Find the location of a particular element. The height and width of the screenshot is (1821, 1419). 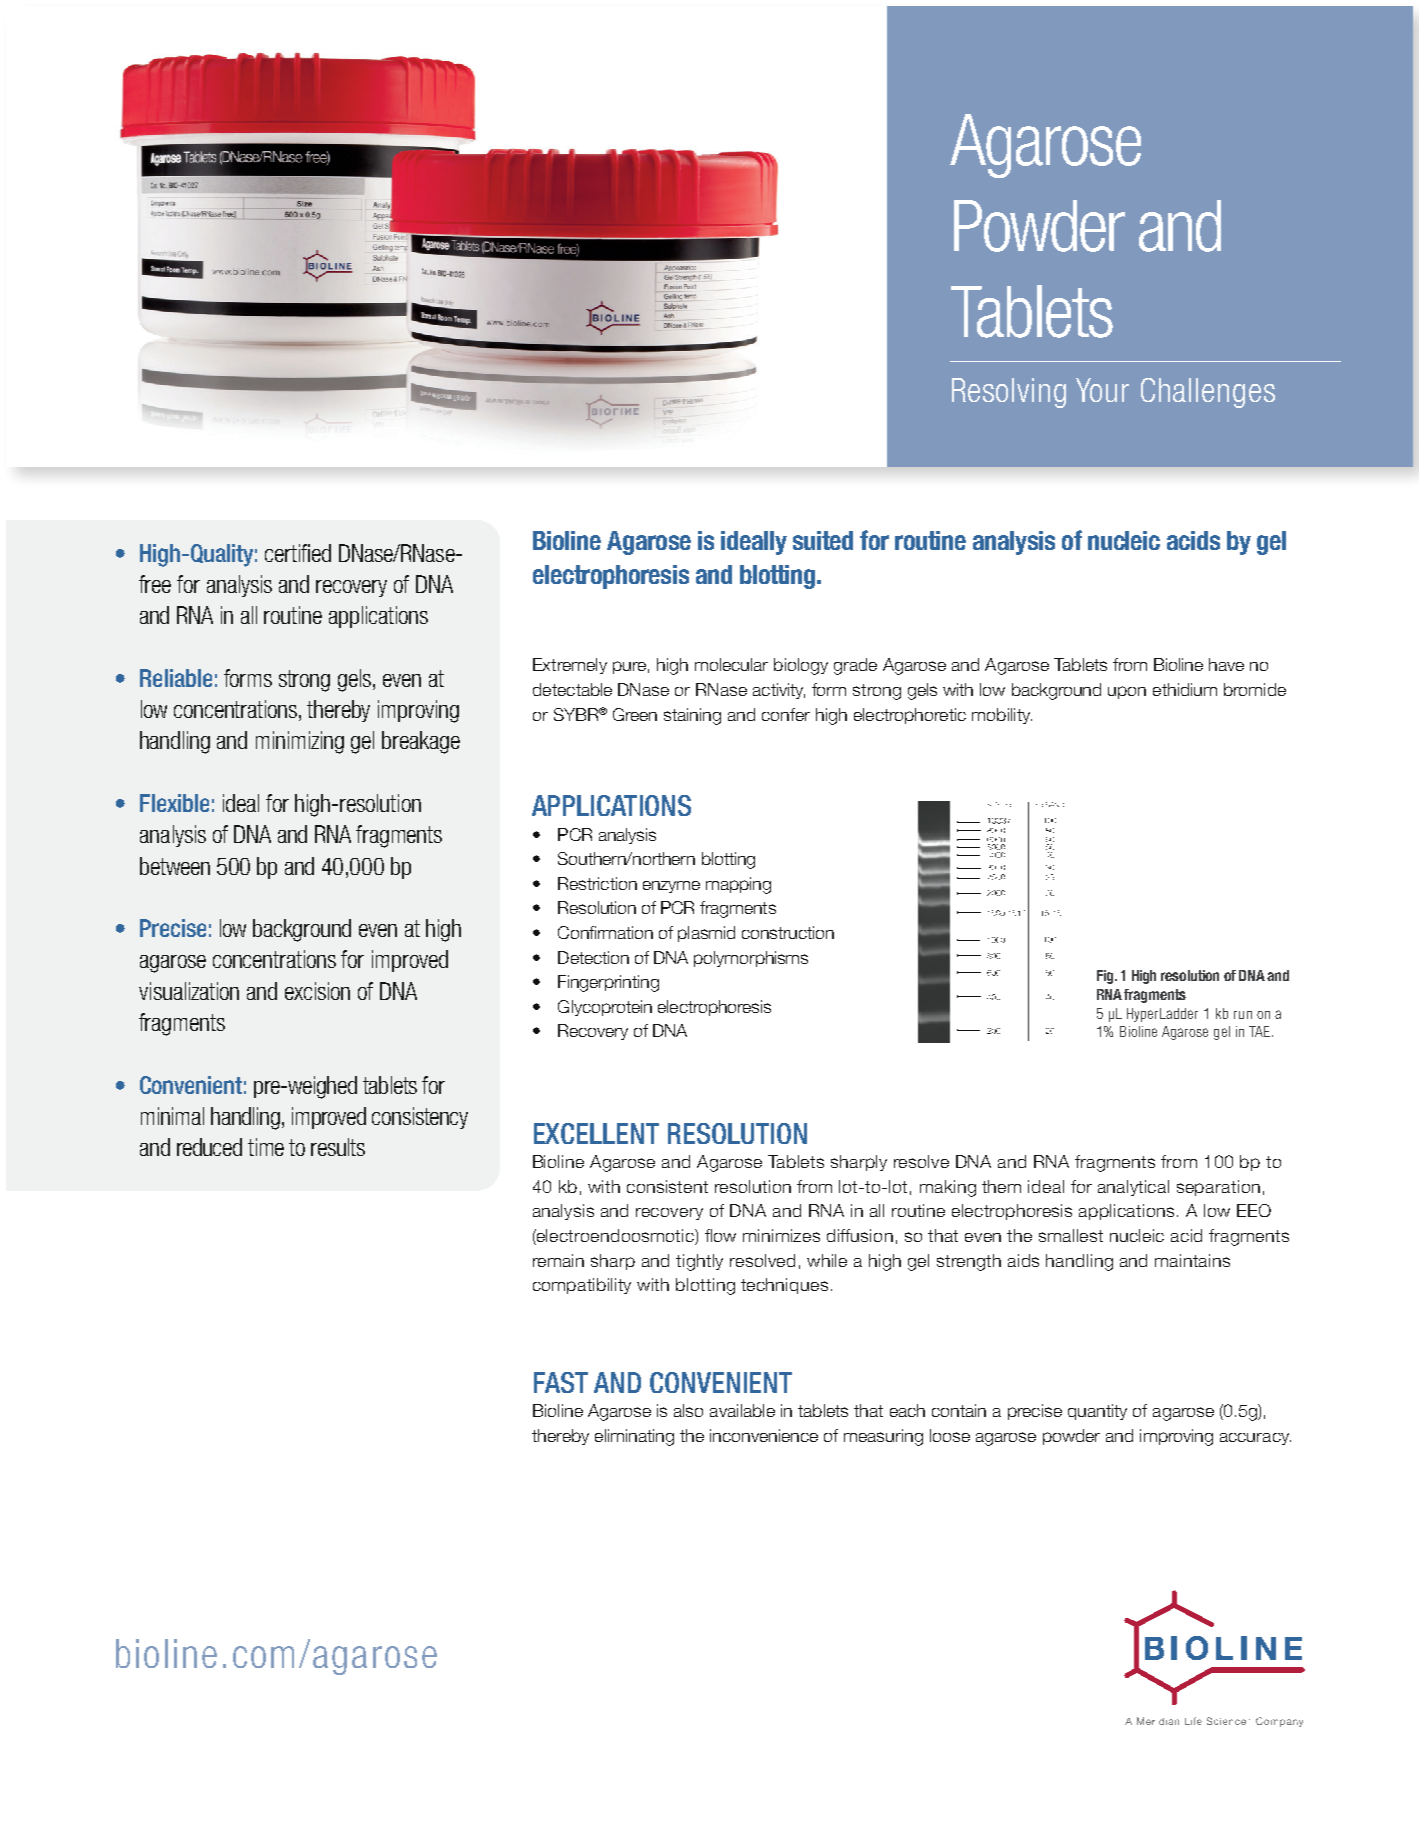

certified is located at coordinates (298, 553).
